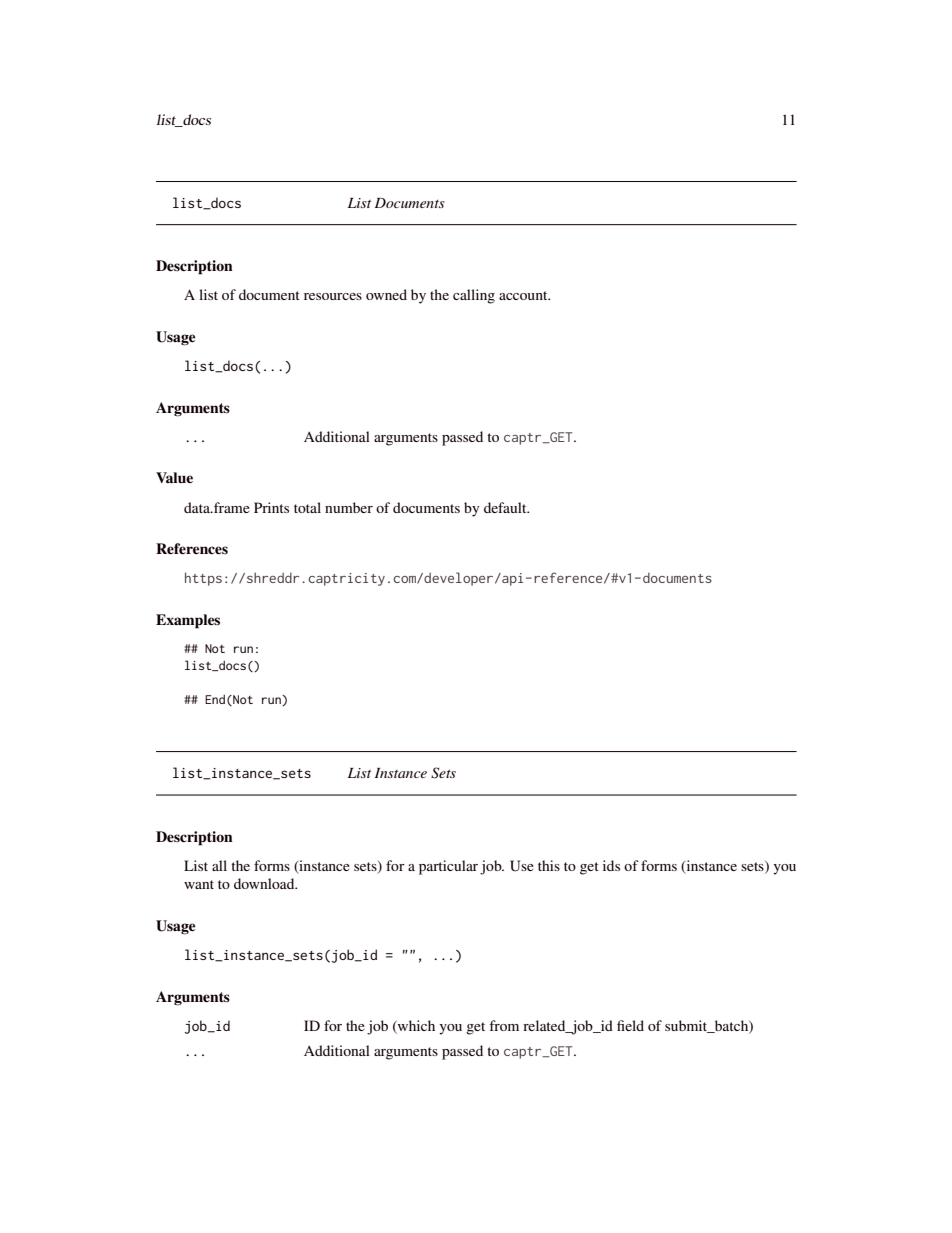 The height and width of the page is (1233, 952). What do you see at coordinates (506, 507) in the page?
I see `default` at bounding box center [506, 507].
